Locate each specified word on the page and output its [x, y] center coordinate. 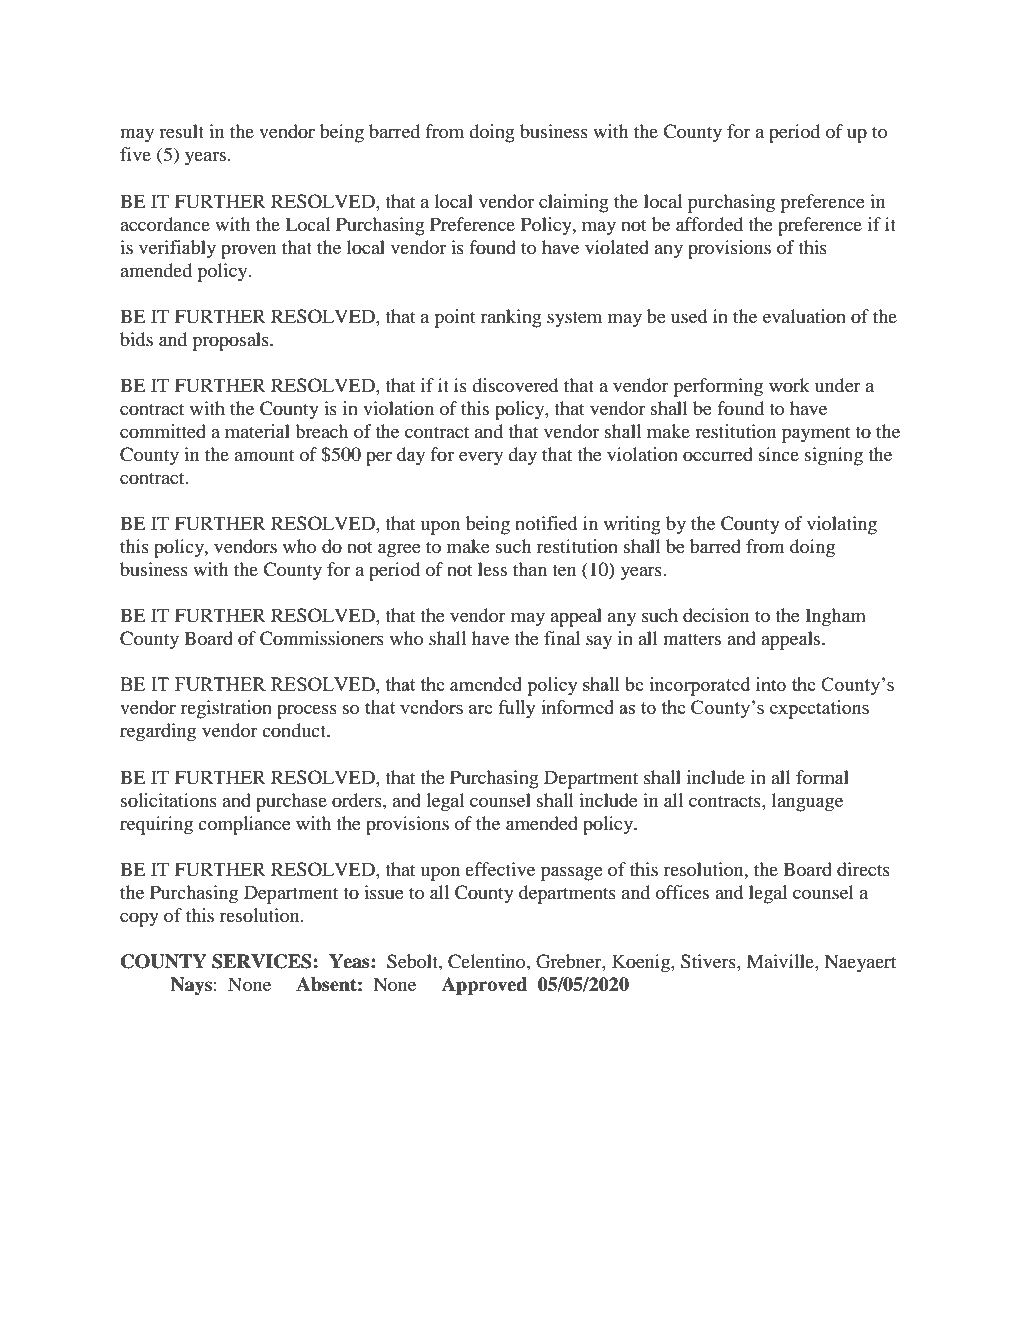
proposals [231, 341]
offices [682, 892]
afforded [709, 224]
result [181, 131]
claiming [574, 203]
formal [822, 777]
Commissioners [322, 638]
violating [842, 525]
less [492, 569]
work [789, 385]
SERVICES [262, 961]
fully [517, 709]
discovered [515, 385]
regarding [158, 732]
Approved [484, 986]
